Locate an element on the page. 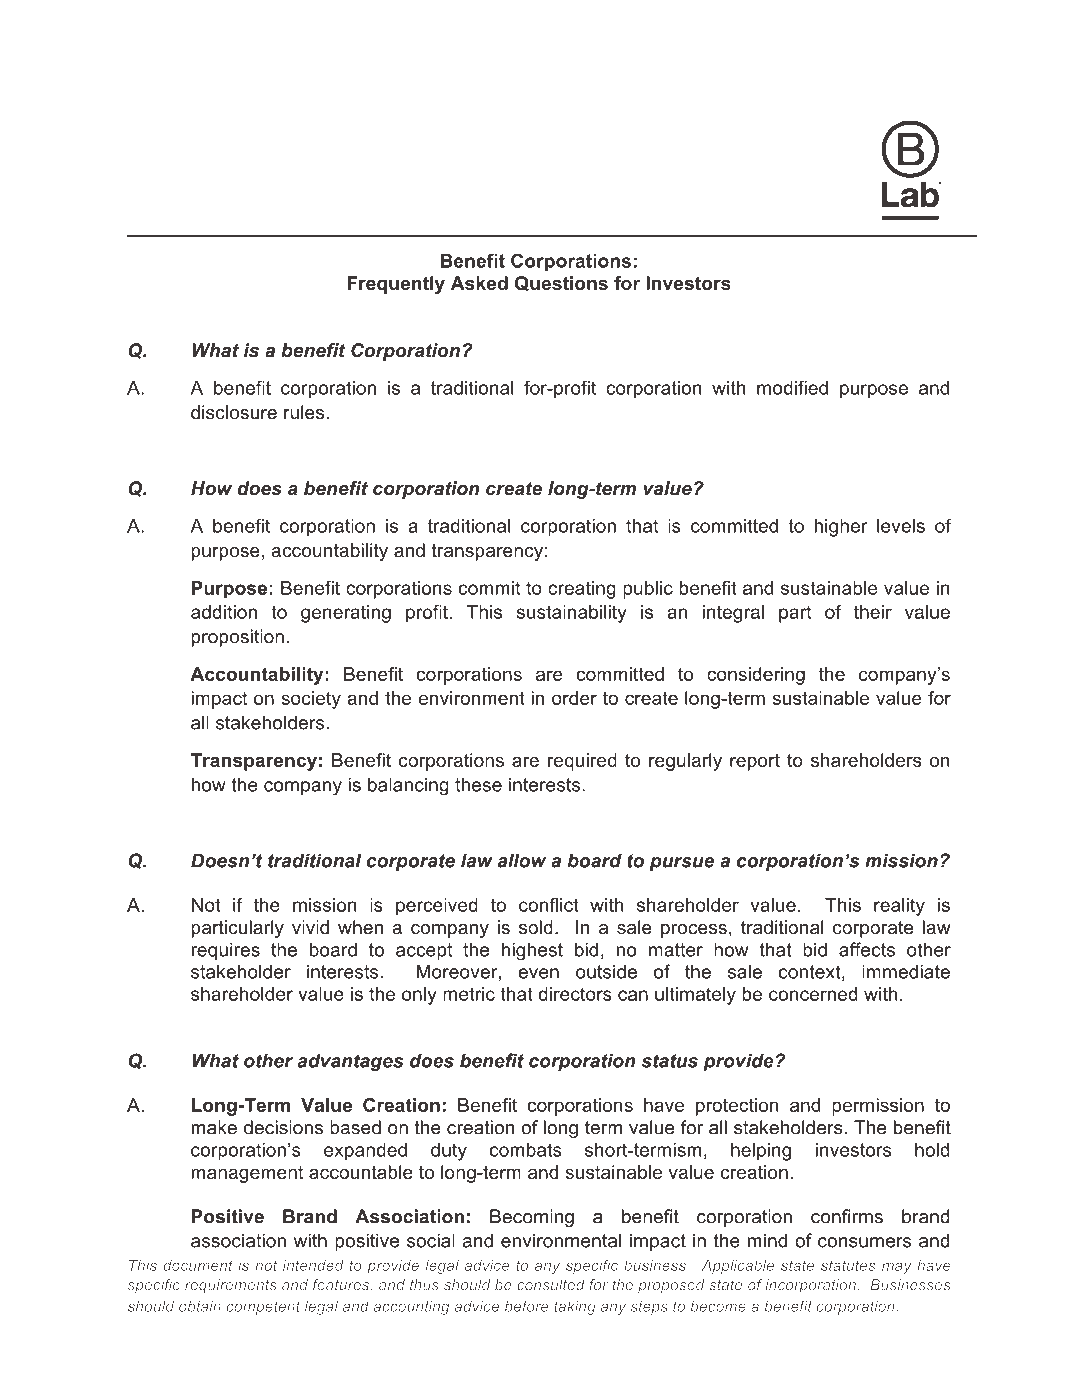 The width and height of the image is (1077, 1393). modified is located at coordinates (792, 387).
